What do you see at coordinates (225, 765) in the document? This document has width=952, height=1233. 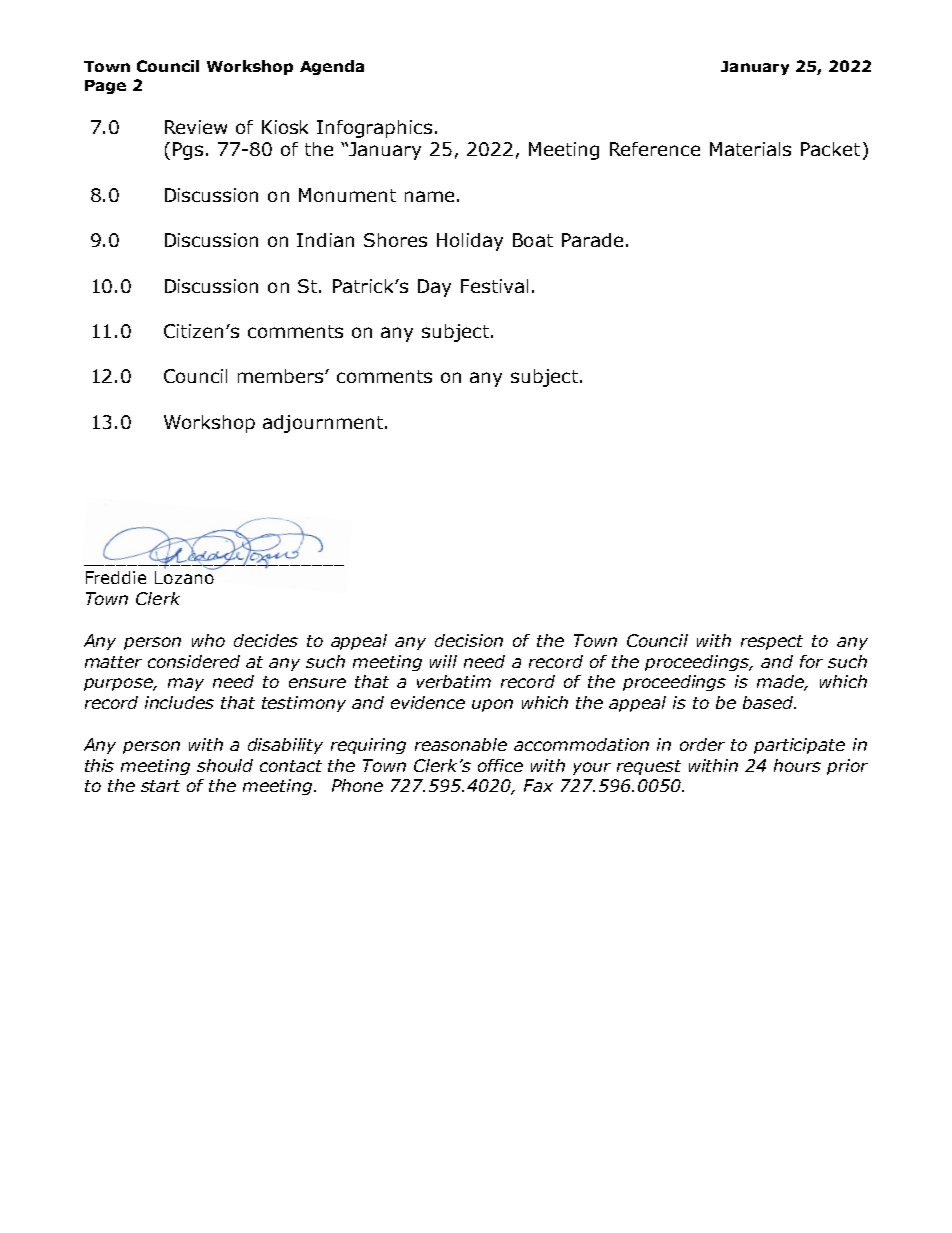 I see `should` at bounding box center [225, 765].
